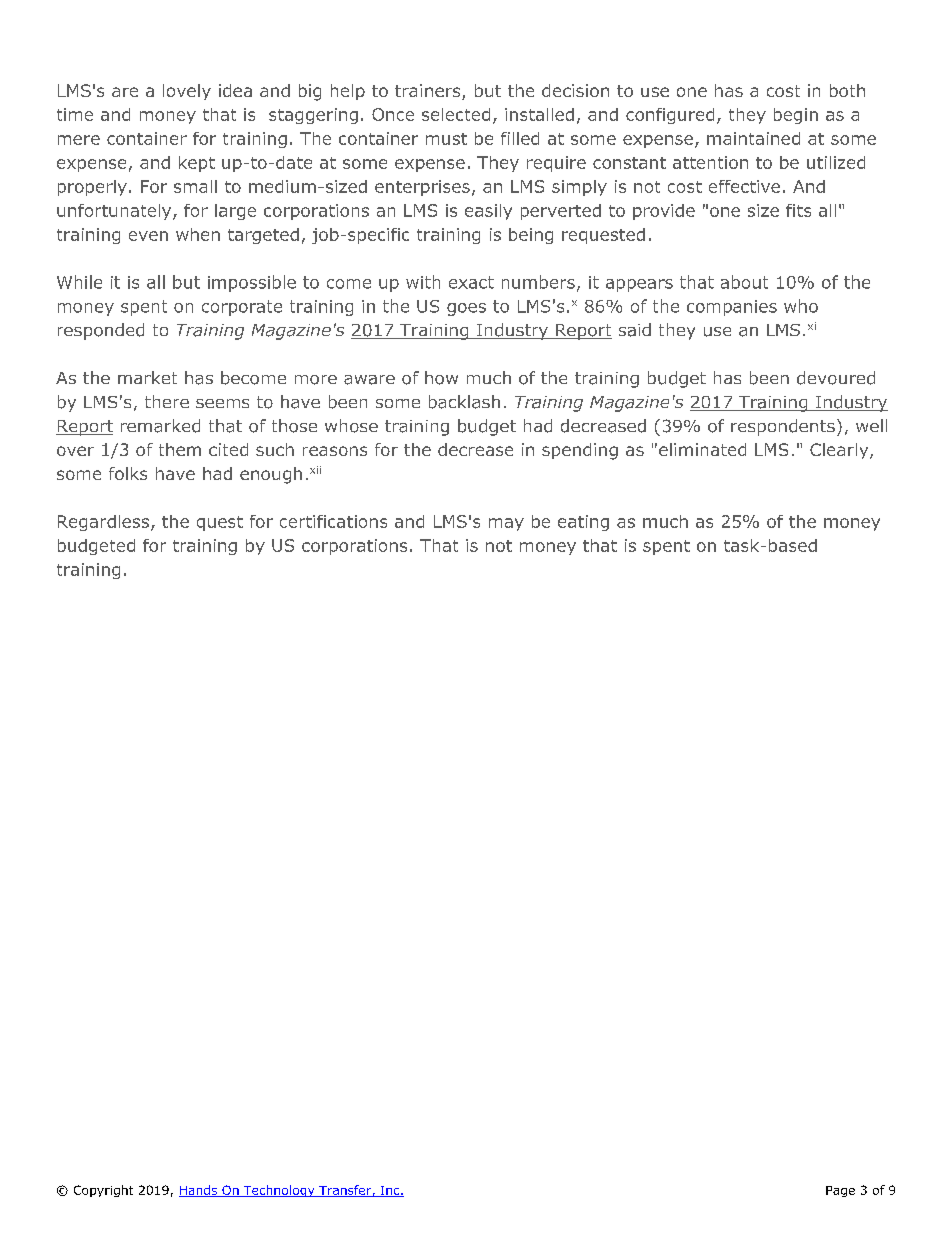 Image resolution: width=952 pixels, height=1233 pixels. Describe the element at coordinates (199, 1191) in the page. I see `Hands` at that location.
